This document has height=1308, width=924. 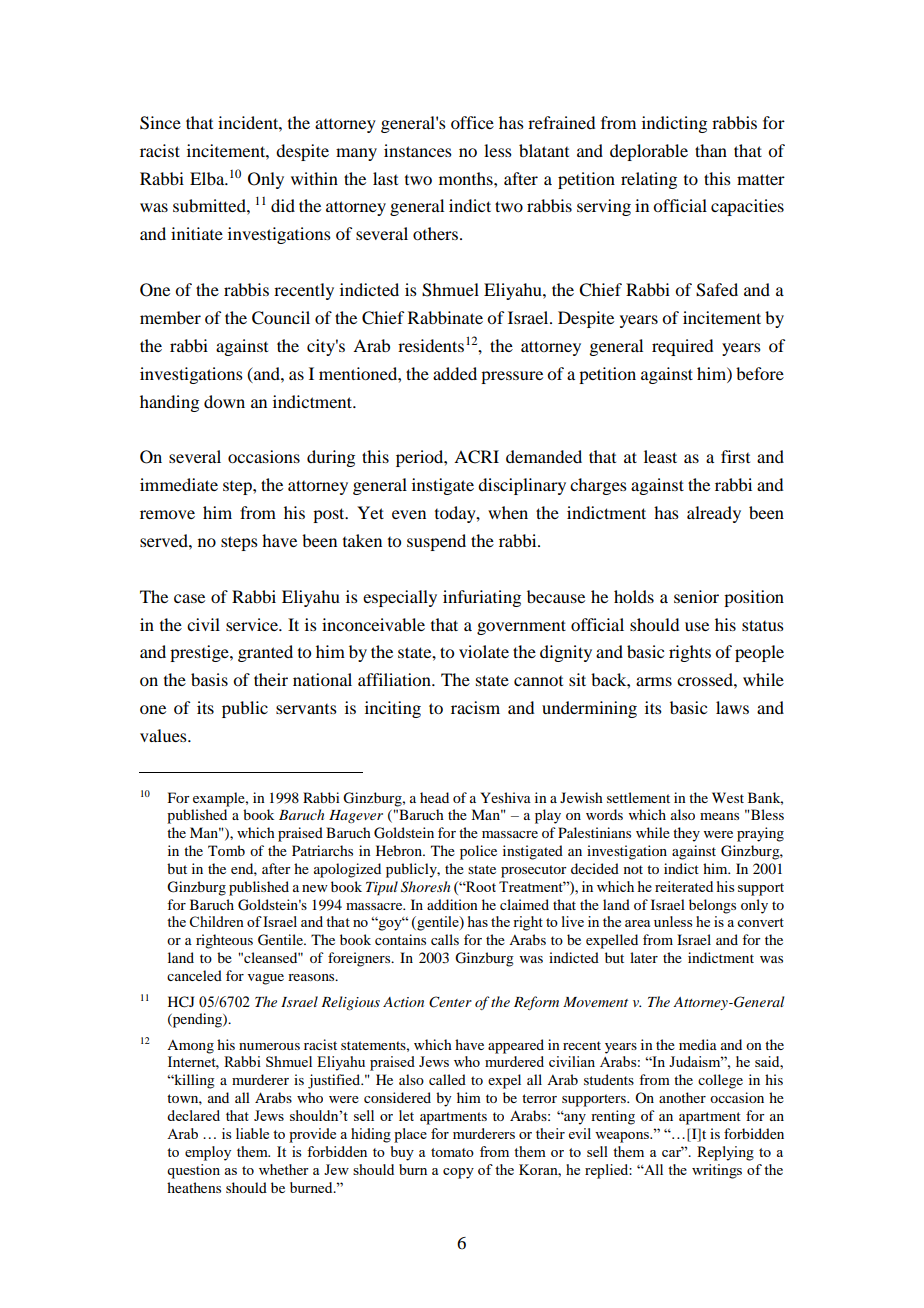 I want to click on months, so click(x=467, y=178).
